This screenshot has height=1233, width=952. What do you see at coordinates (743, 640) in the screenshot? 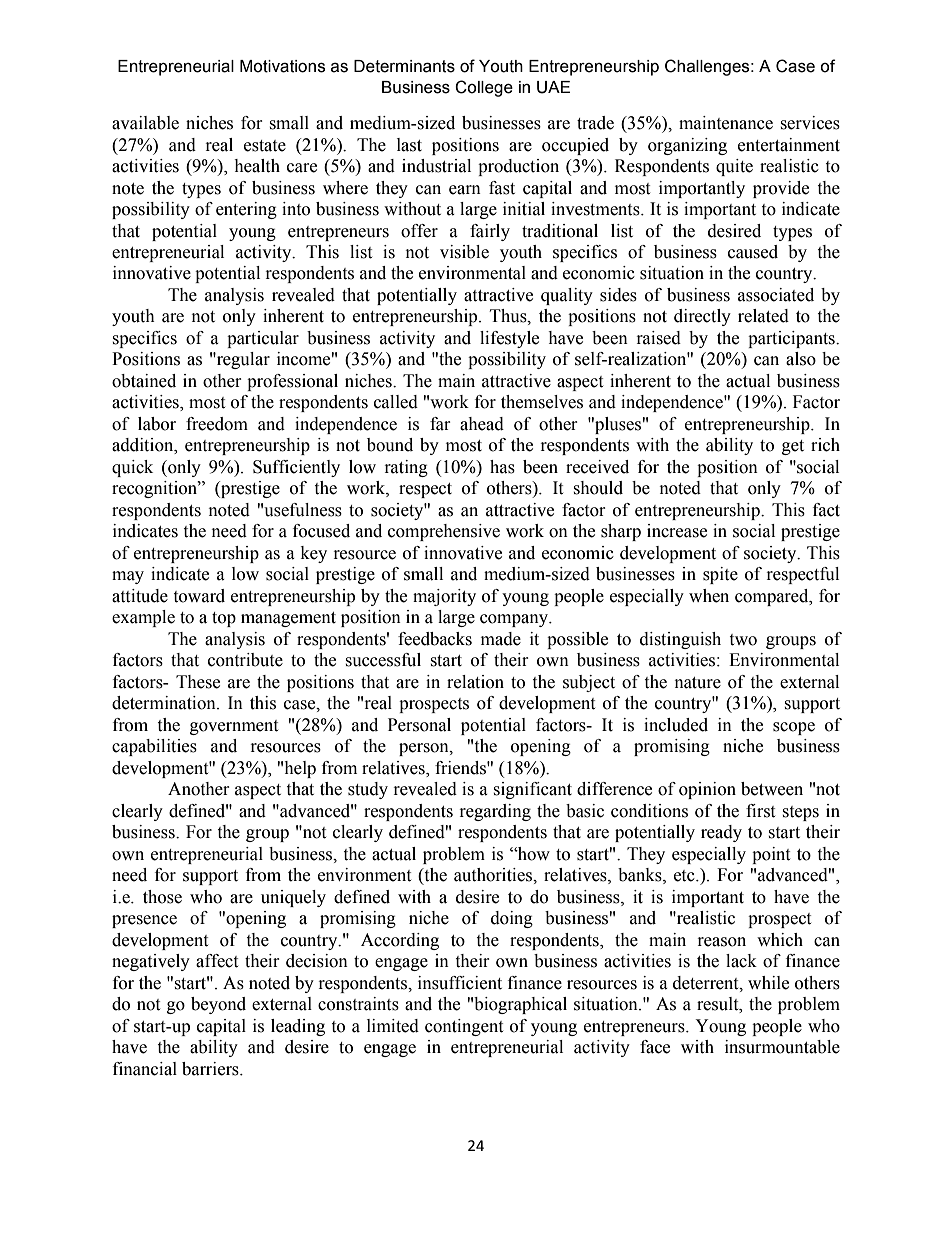
I see `two` at bounding box center [743, 640].
